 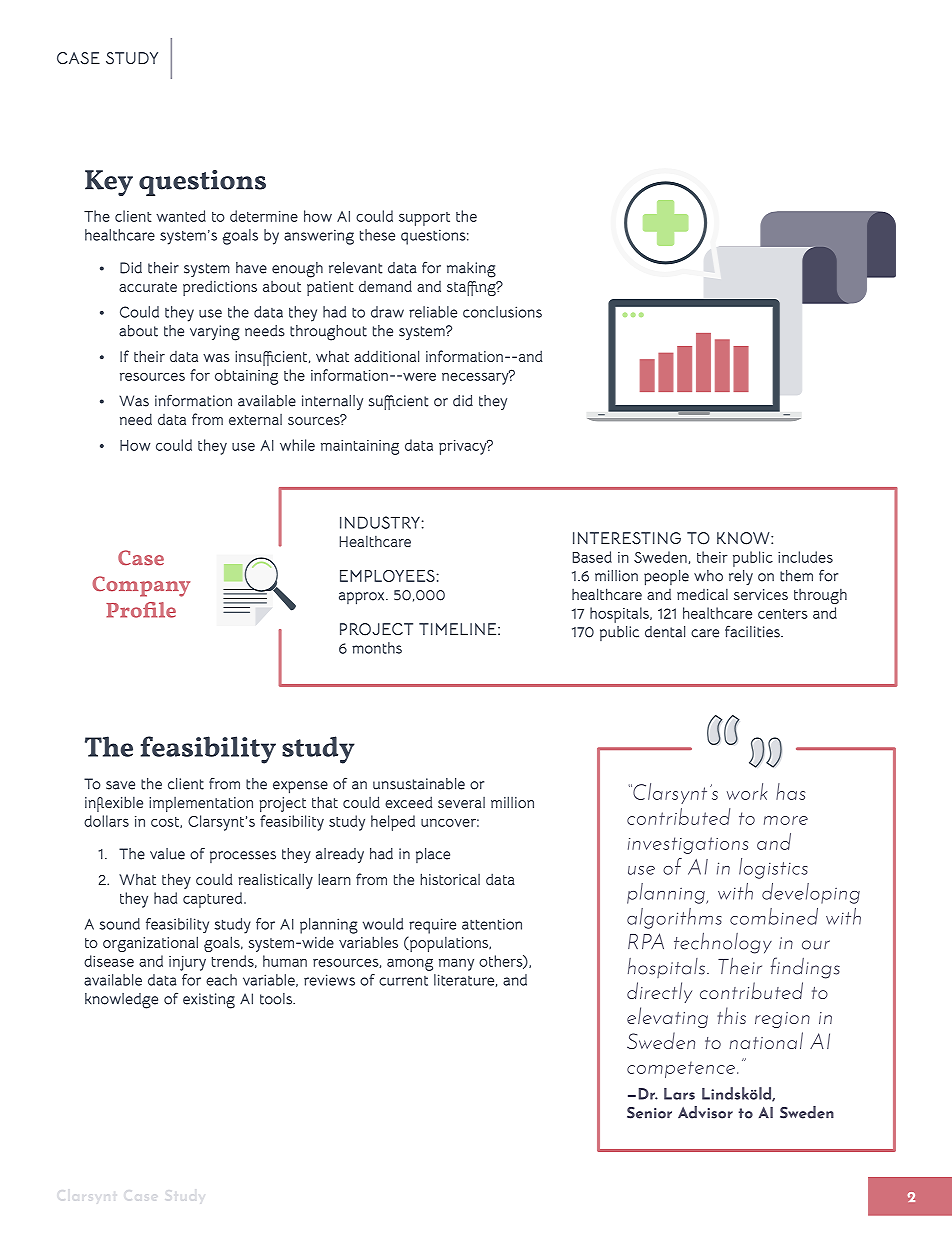 I want to click on wanted, so click(x=181, y=216).
